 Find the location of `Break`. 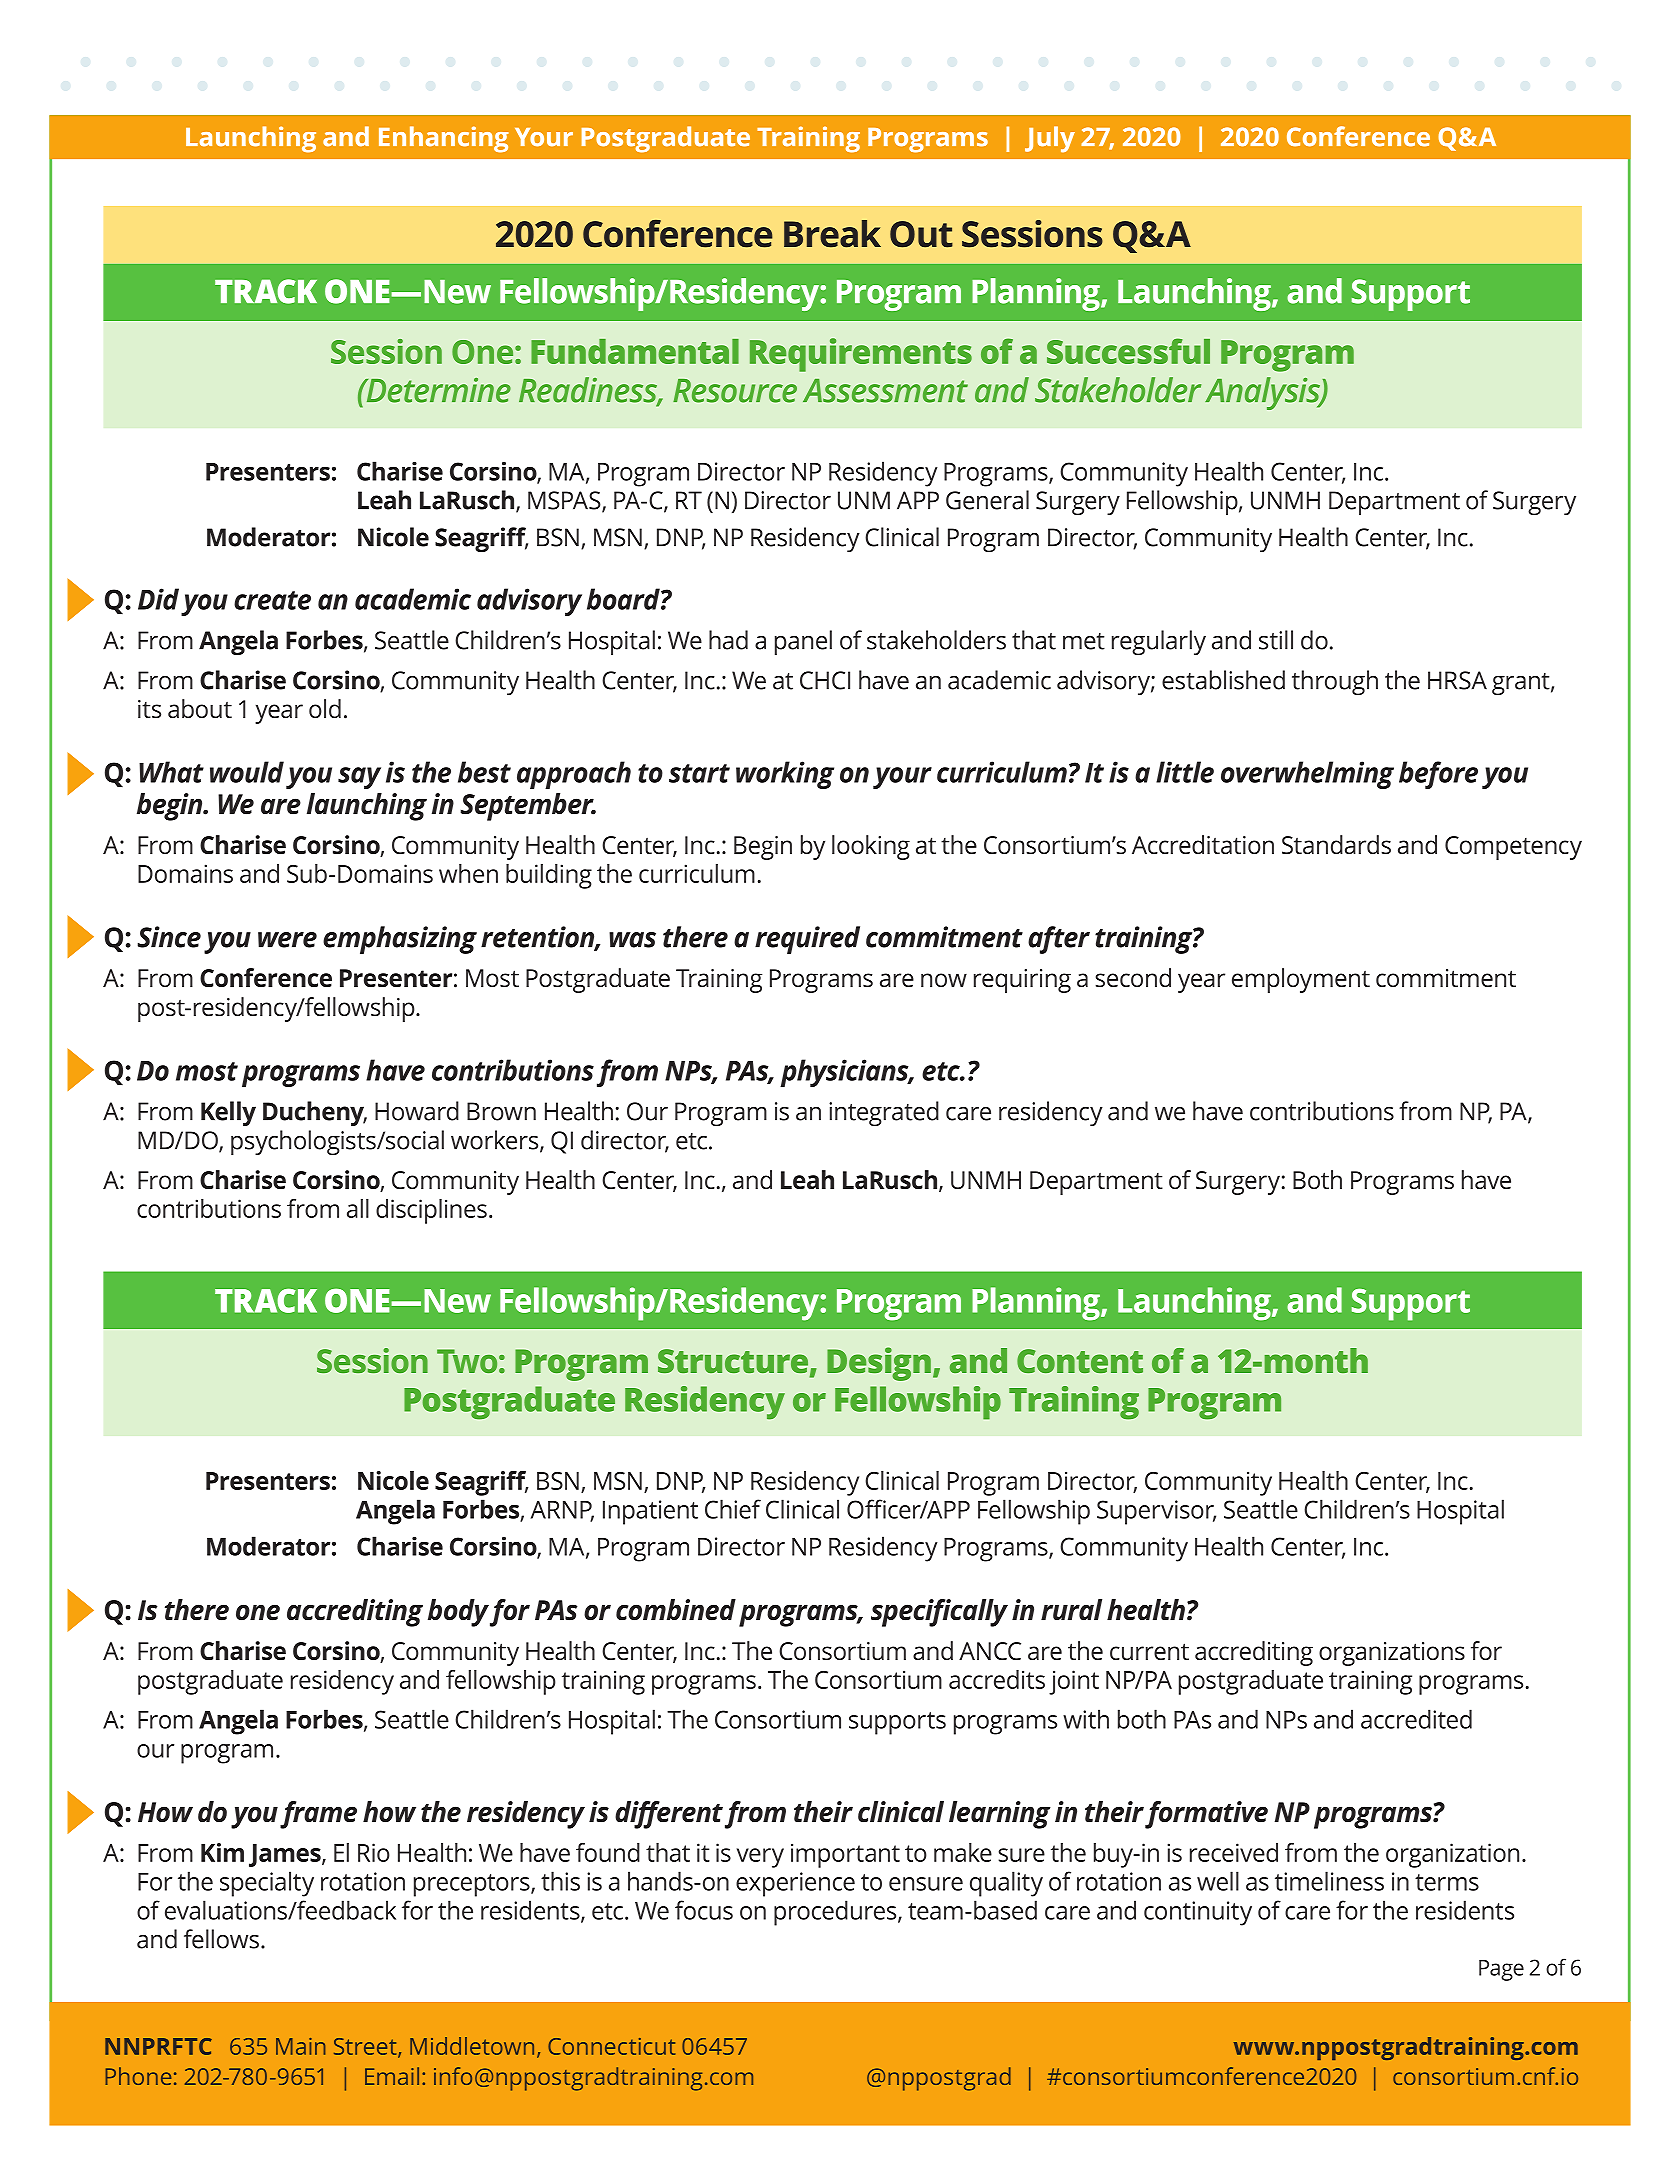

Break is located at coordinates (832, 234).
